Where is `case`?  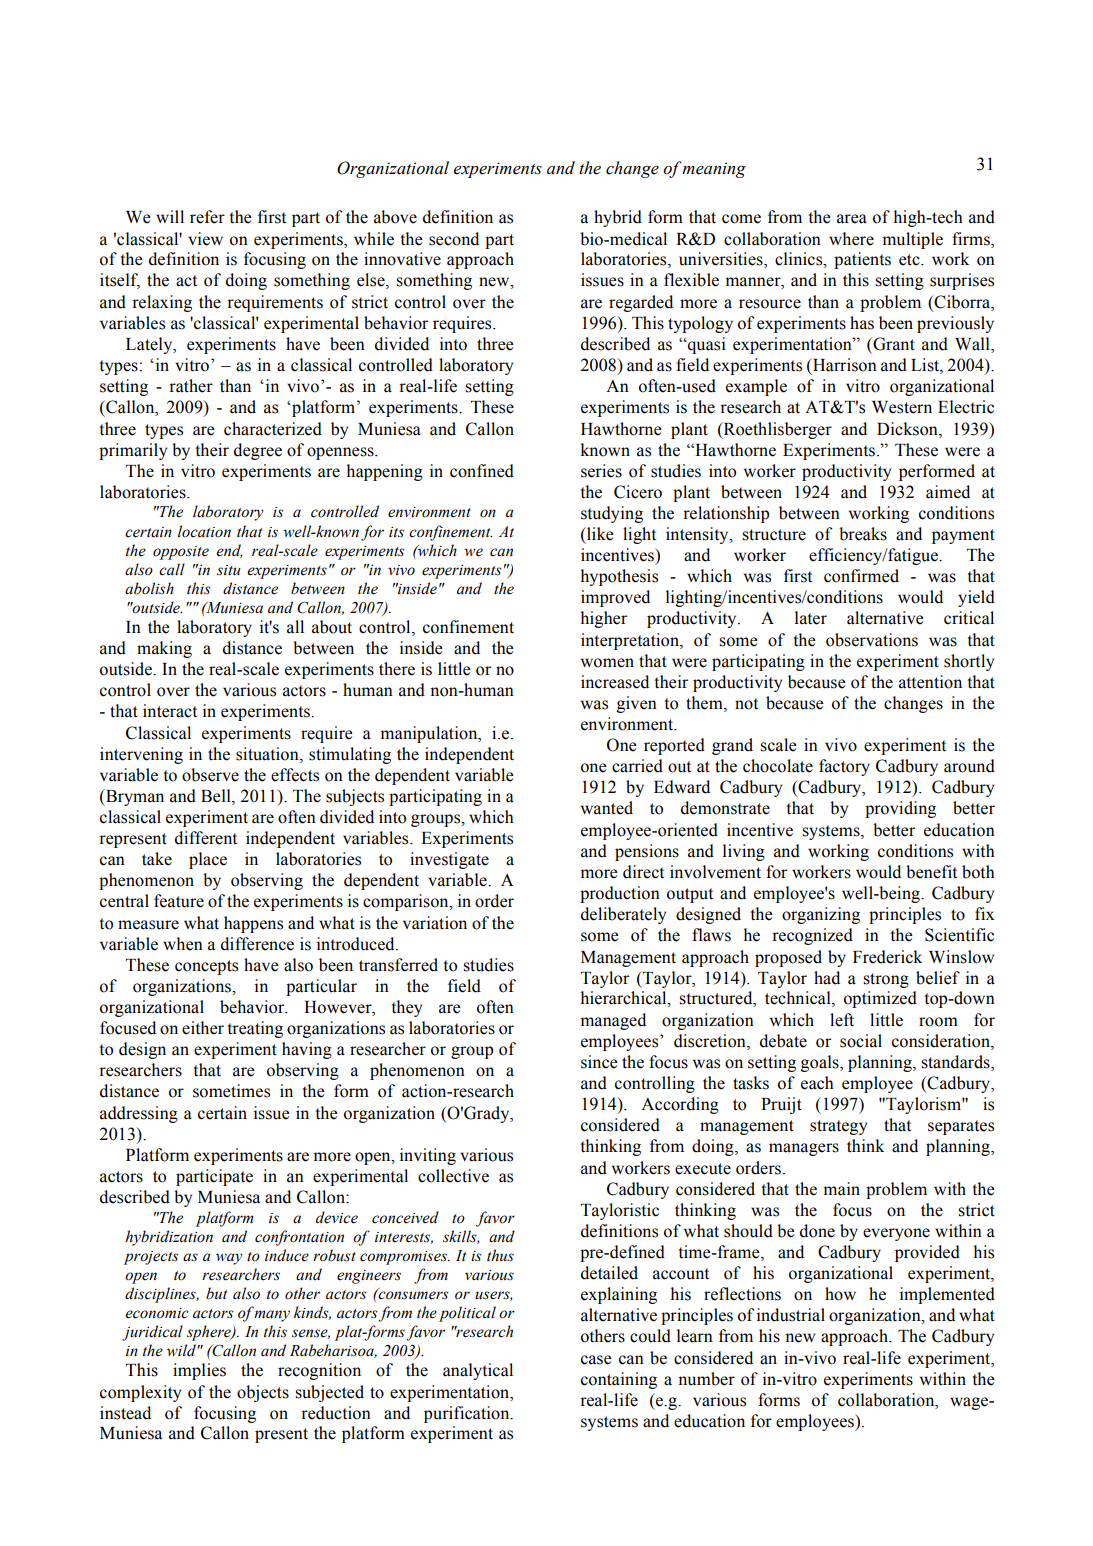 case is located at coordinates (596, 1360).
